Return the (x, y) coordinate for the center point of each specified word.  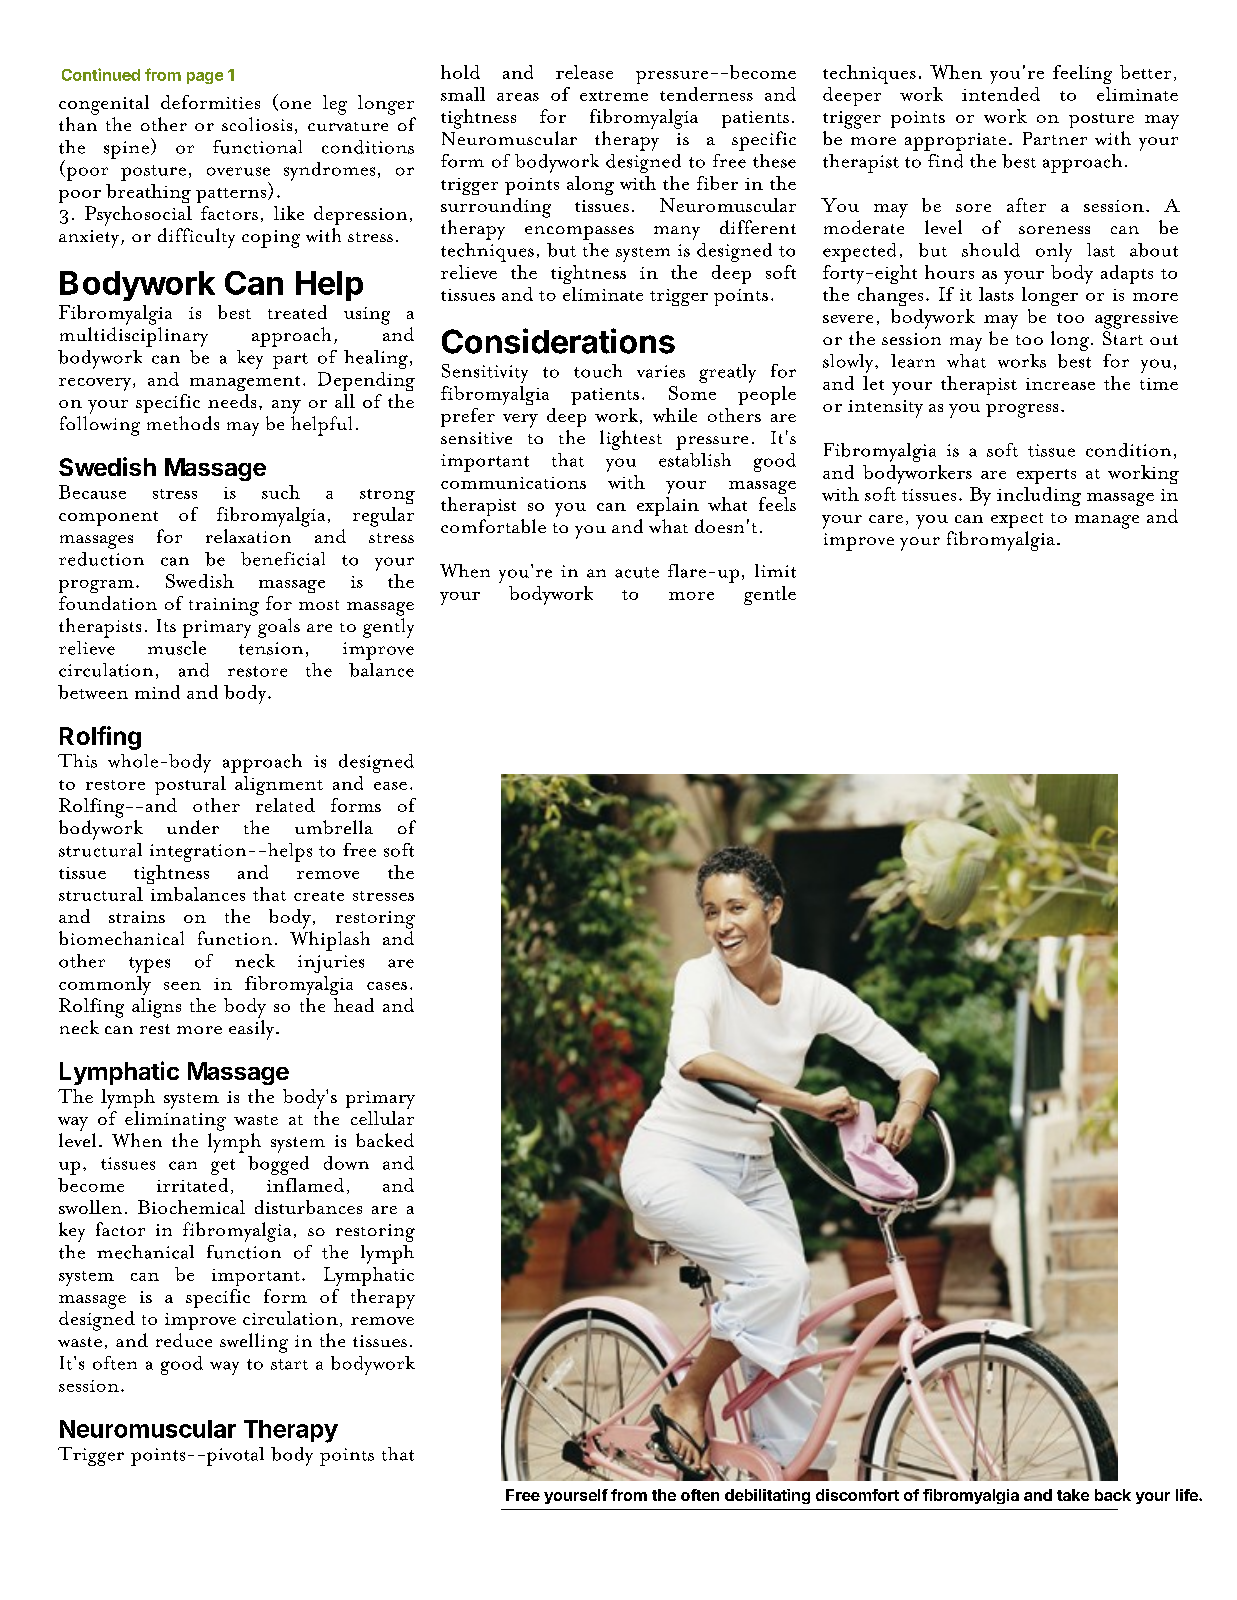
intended (1001, 94)
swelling (254, 1343)
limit (775, 571)
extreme (614, 96)
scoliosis (257, 124)
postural (190, 785)
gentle (770, 595)
